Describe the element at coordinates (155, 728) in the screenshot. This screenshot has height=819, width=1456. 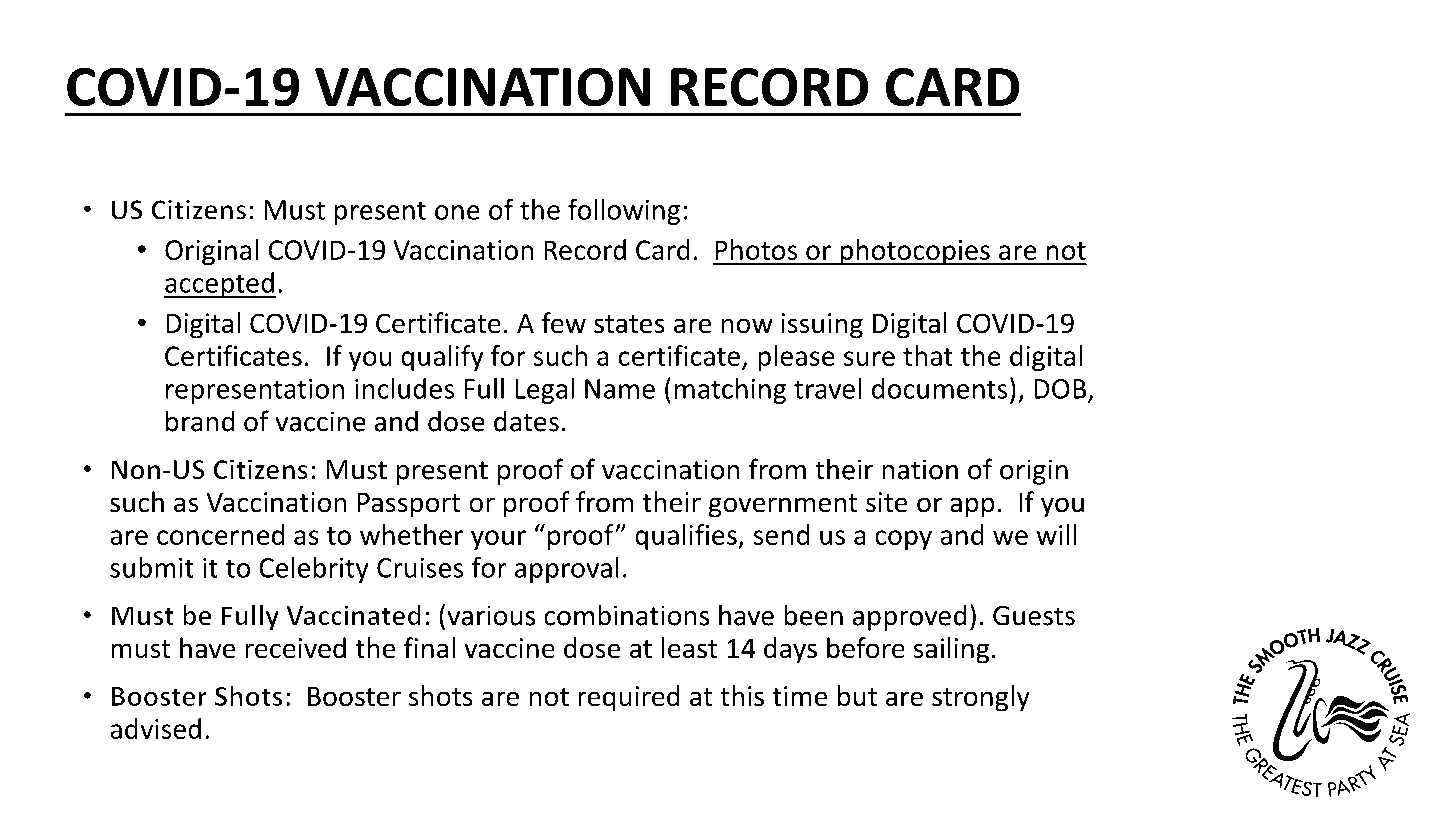
I see `advised` at that location.
